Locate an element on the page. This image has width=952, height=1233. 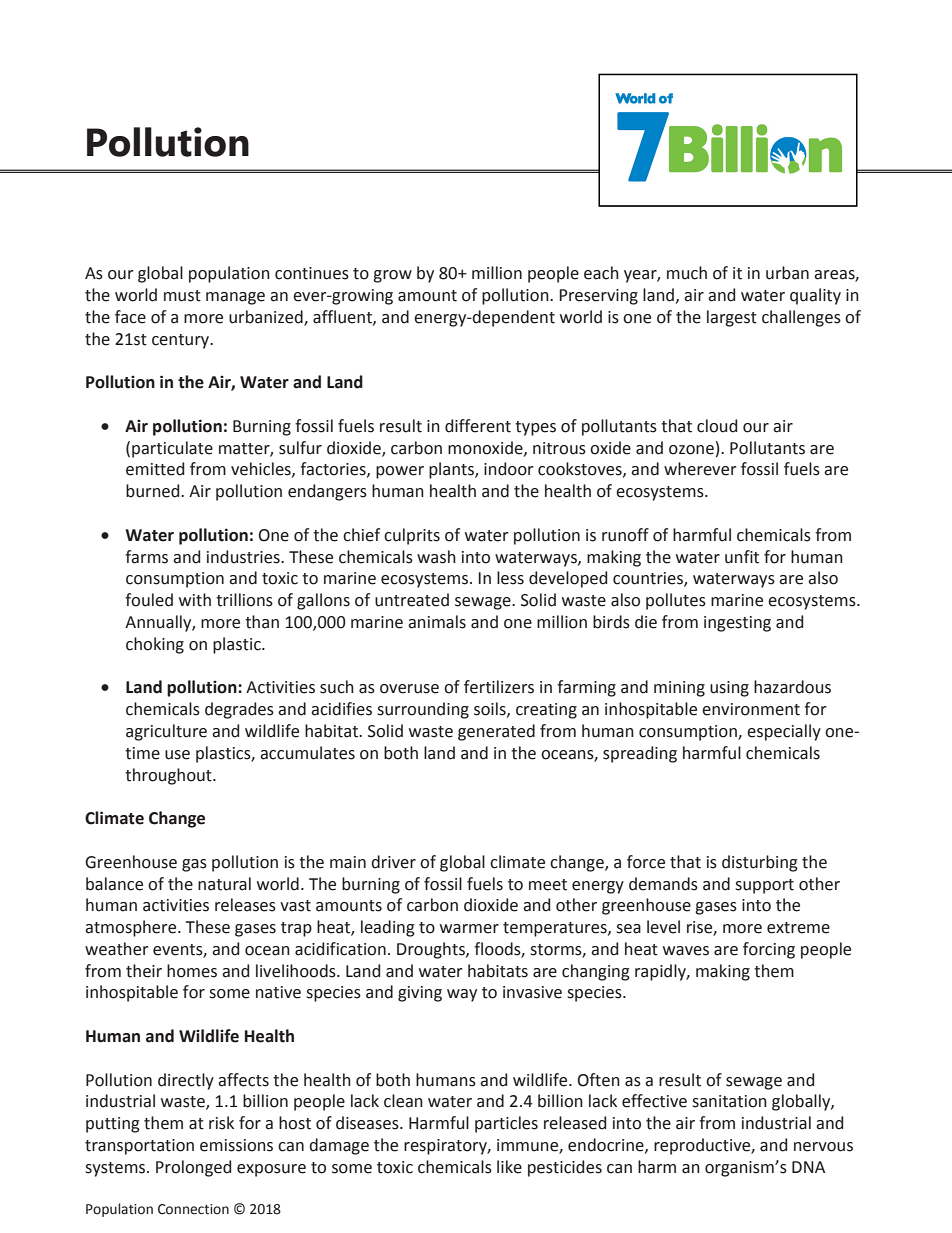
like is located at coordinates (509, 1167).
